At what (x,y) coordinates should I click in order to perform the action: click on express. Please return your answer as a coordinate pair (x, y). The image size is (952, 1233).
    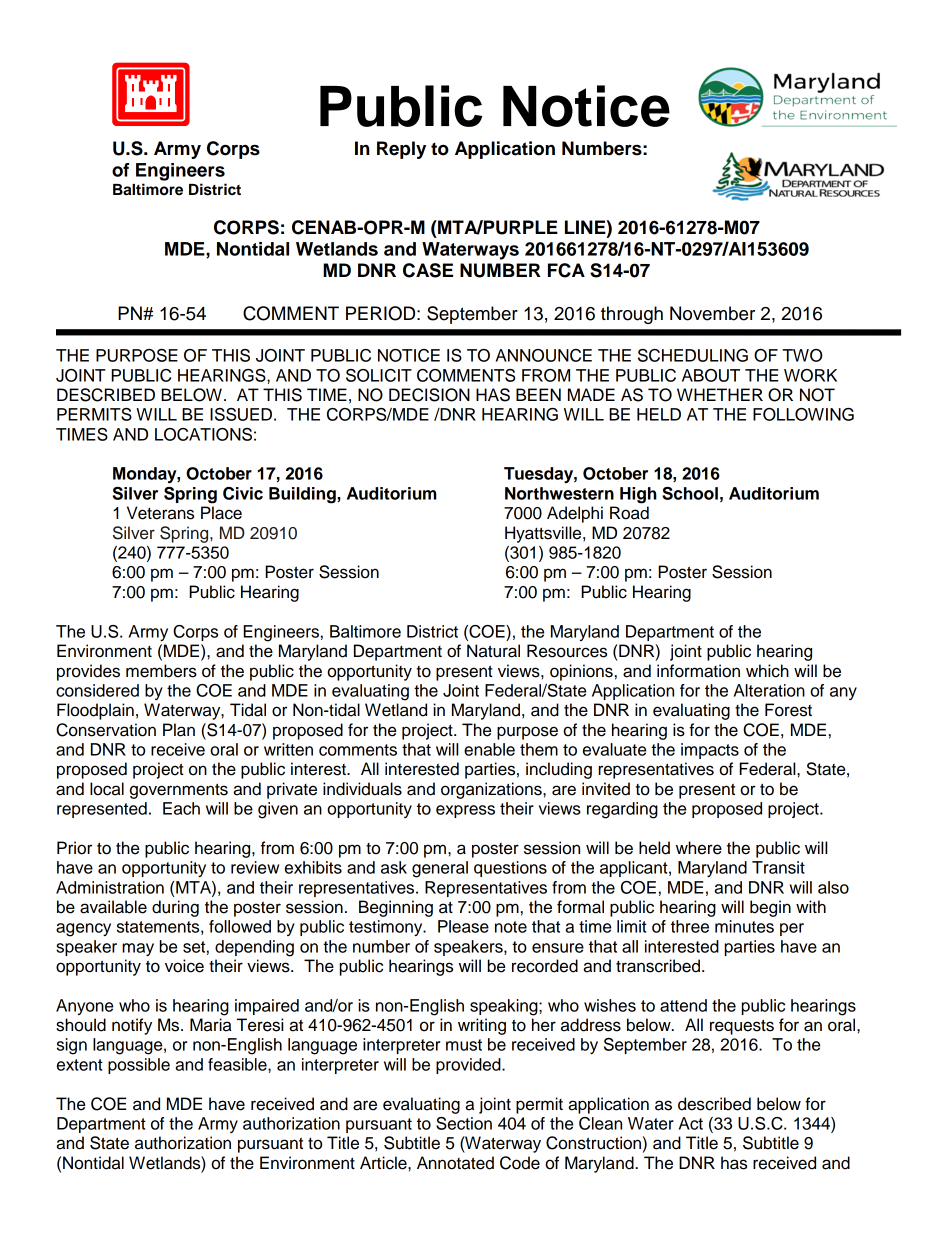
    Looking at the image, I should click on (465, 811).
